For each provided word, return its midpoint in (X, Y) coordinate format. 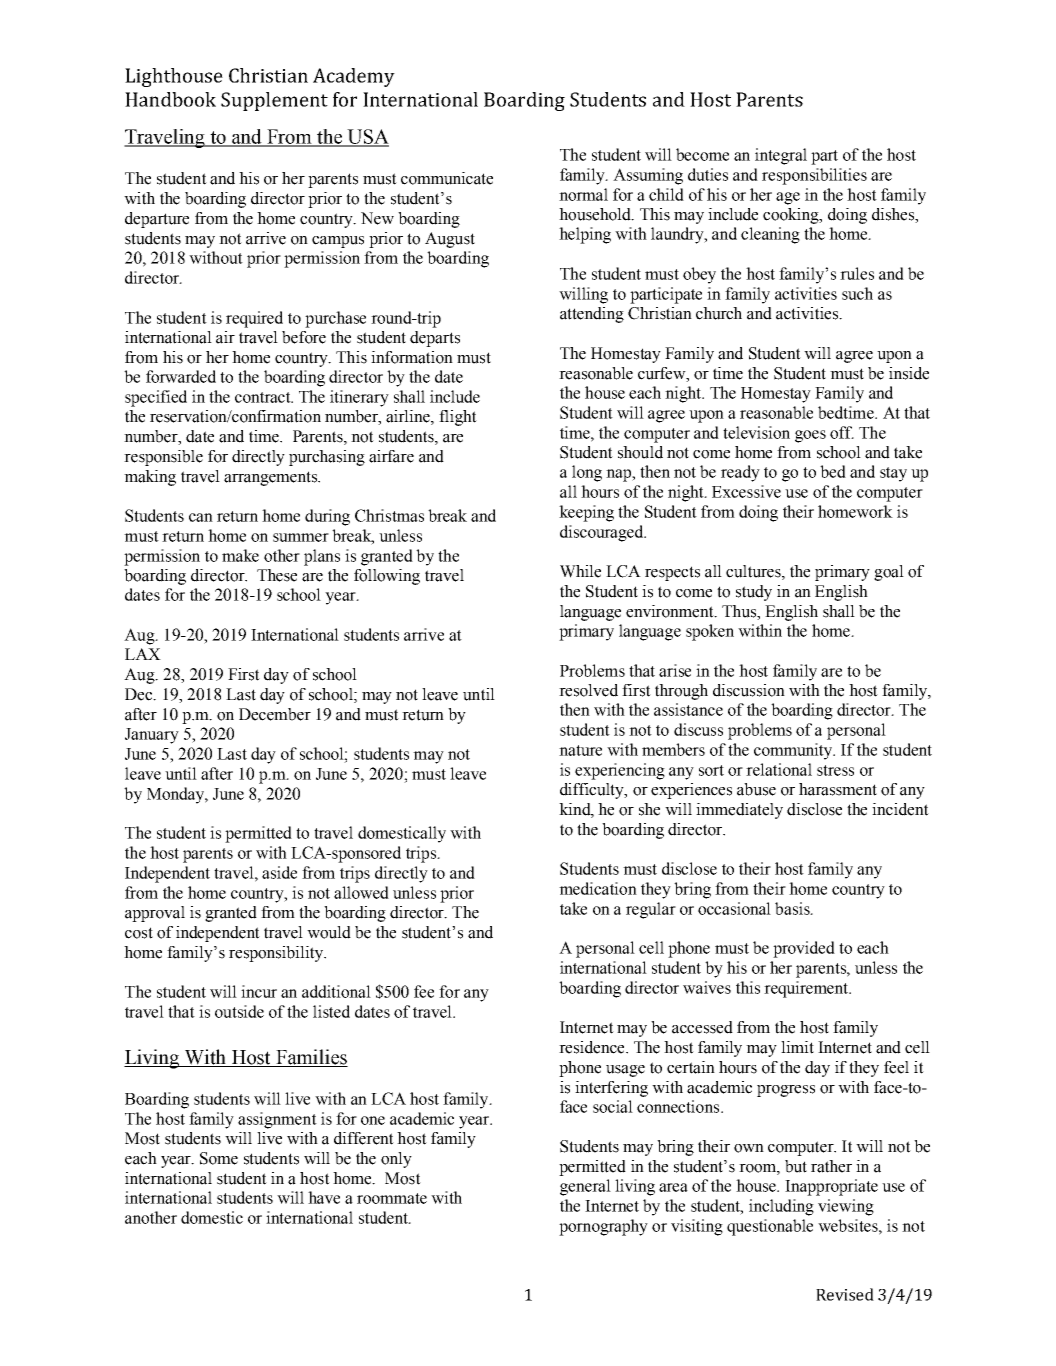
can (201, 517)
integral (781, 156)
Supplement (274, 101)
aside (279, 872)
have (324, 1197)
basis (793, 908)
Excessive (746, 491)
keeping (586, 513)
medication (598, 888)
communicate (447, 178)
